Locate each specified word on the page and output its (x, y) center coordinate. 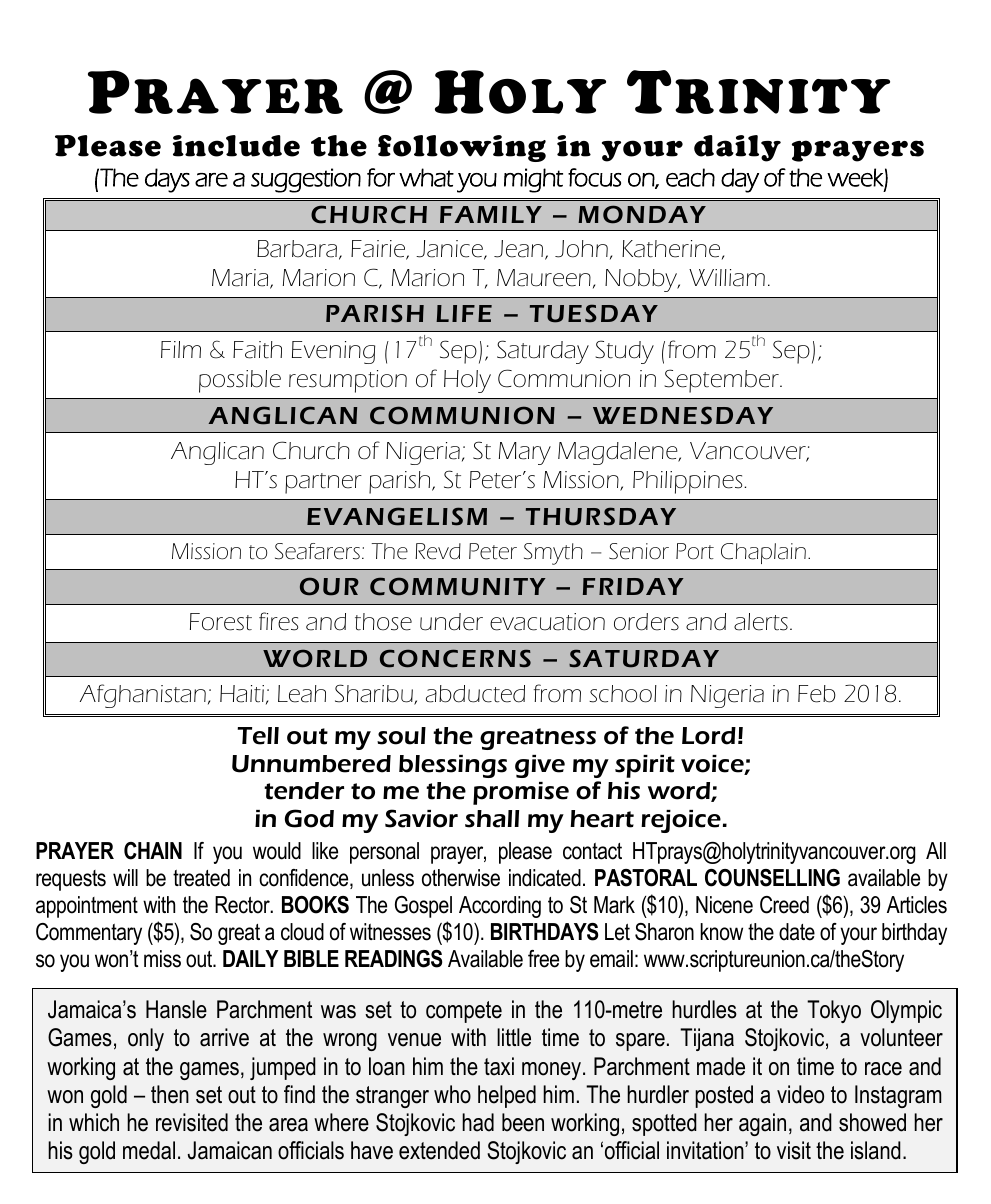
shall (492, 819)
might (533, 180)
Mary (525, 453)
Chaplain (763, 553)
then (170, 1094)
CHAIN (153, 851)
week (856, 178)
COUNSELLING (772, 878)
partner (323, 483)
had (478, 1122)
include (236, 146)
